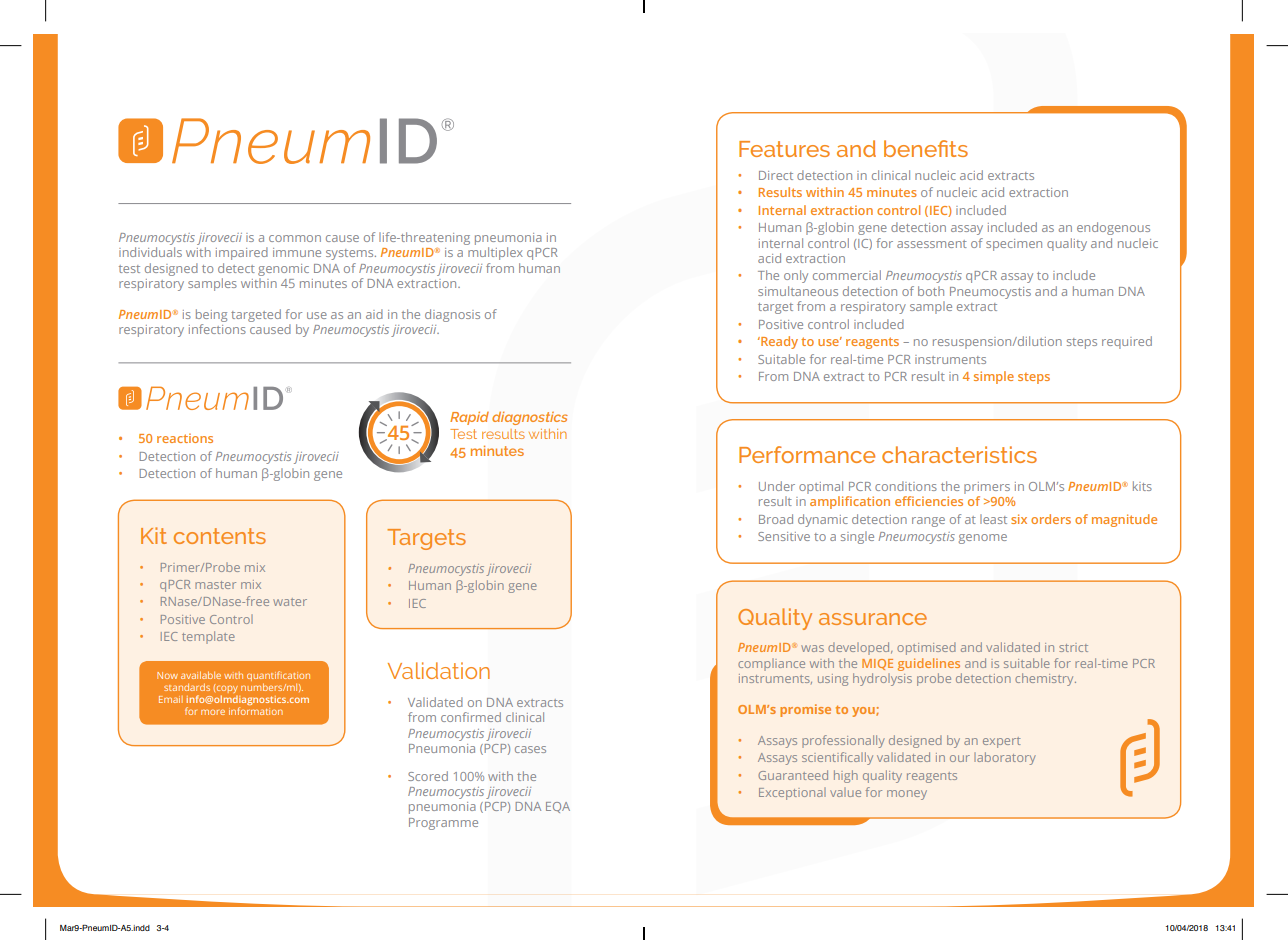 Image resolution: width=1288 pixels, height=940 pixels. I want to click on Under, so click(777, 486).
